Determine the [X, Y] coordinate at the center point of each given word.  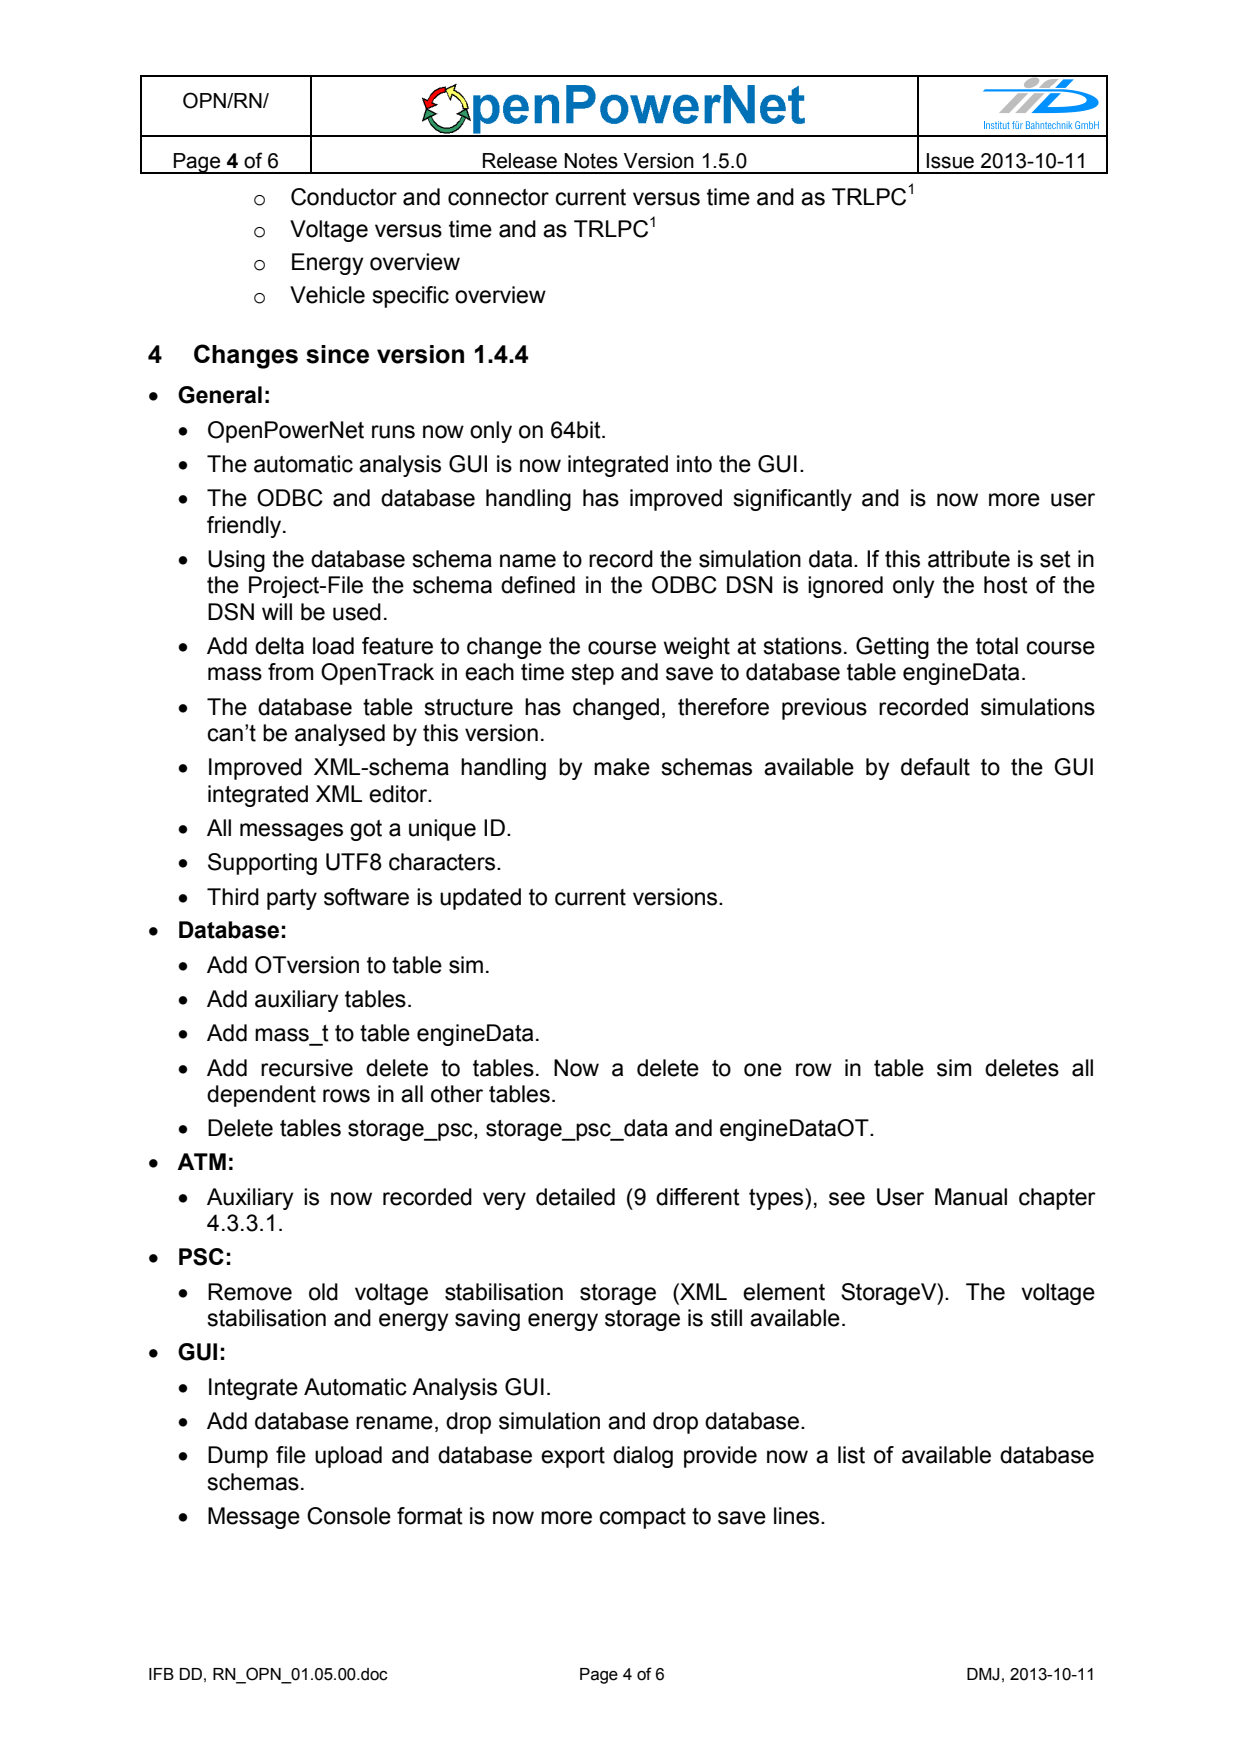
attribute [969, 559]
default [935, 767]
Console [349, 1516]
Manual [971, 1197]
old [323, 1292]
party [292, 899]
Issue [950, 161]
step [592, 674]
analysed [340, 735]
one [763, 1070]
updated [480, 899]
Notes [591, 161]
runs [393, 432]
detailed [575, 1197]
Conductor [344, 197]
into [694, 464]
